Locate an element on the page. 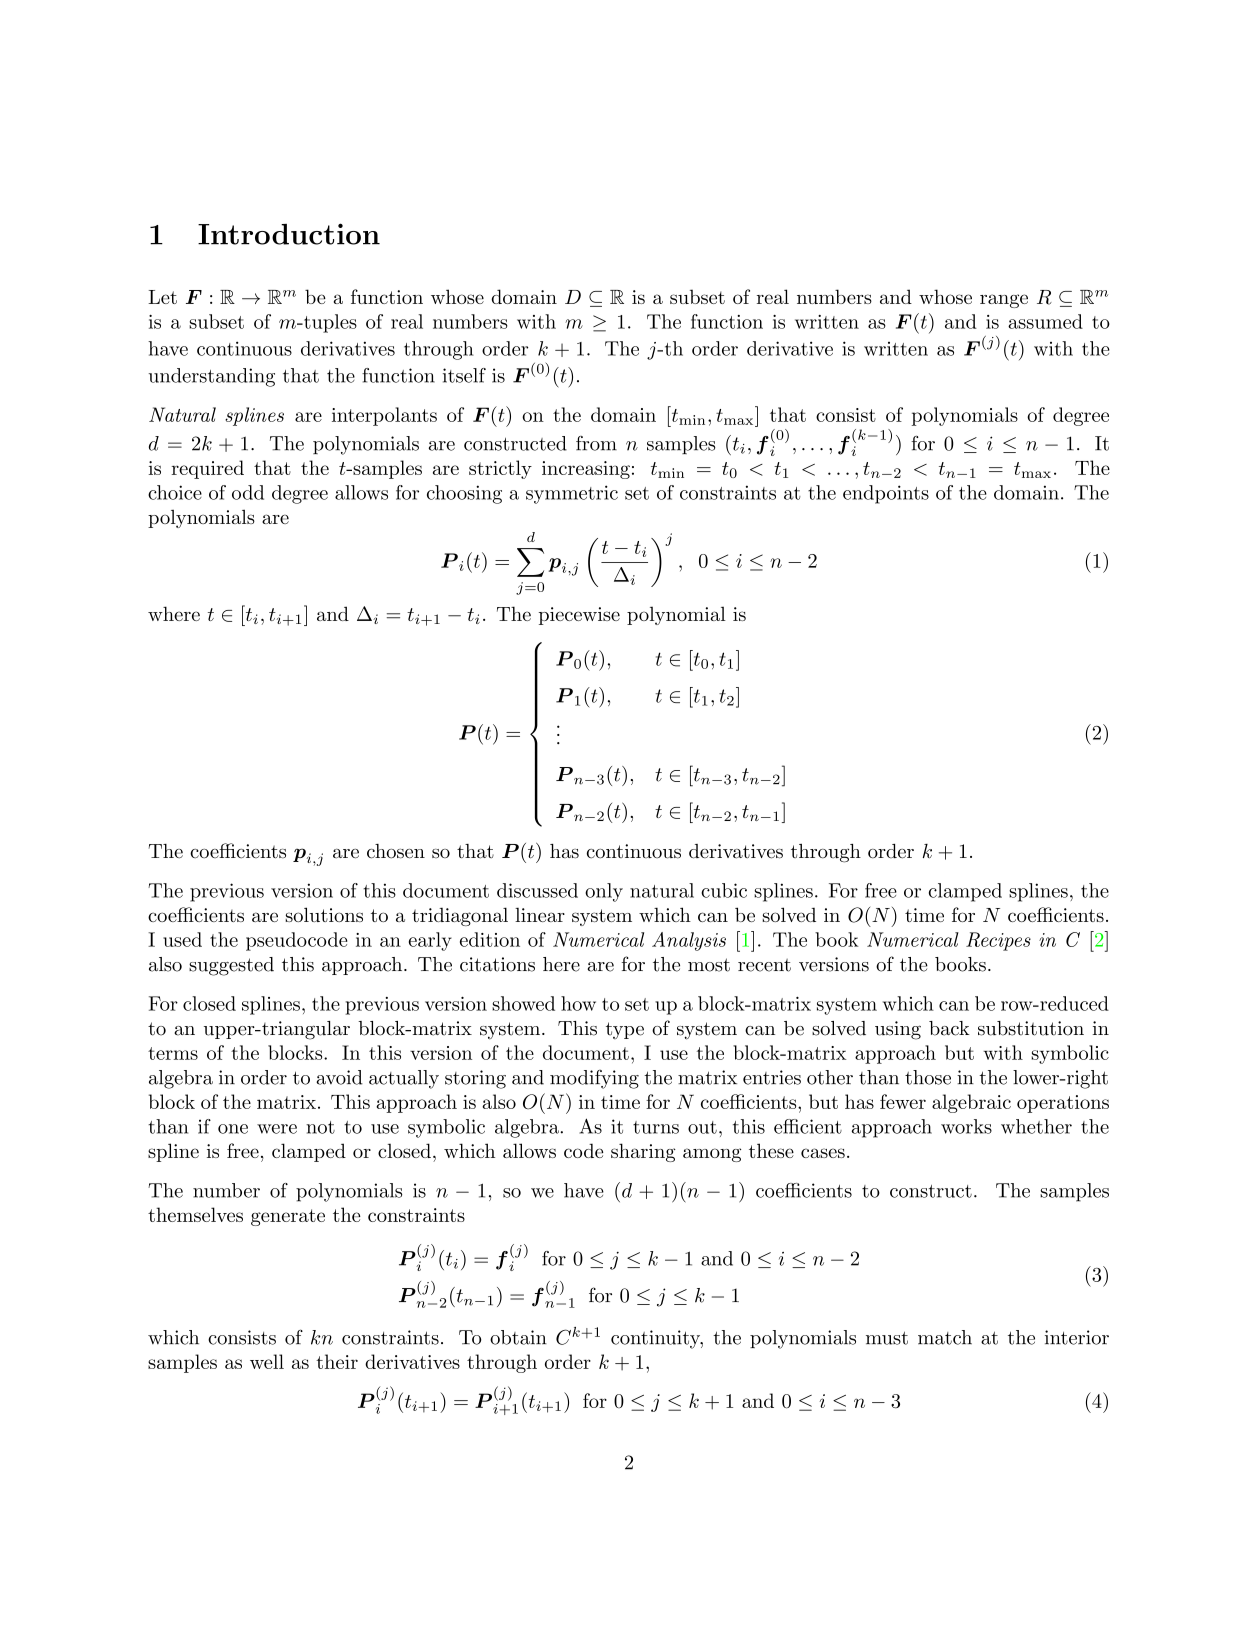  were is located at coordinates (277, 1129).
